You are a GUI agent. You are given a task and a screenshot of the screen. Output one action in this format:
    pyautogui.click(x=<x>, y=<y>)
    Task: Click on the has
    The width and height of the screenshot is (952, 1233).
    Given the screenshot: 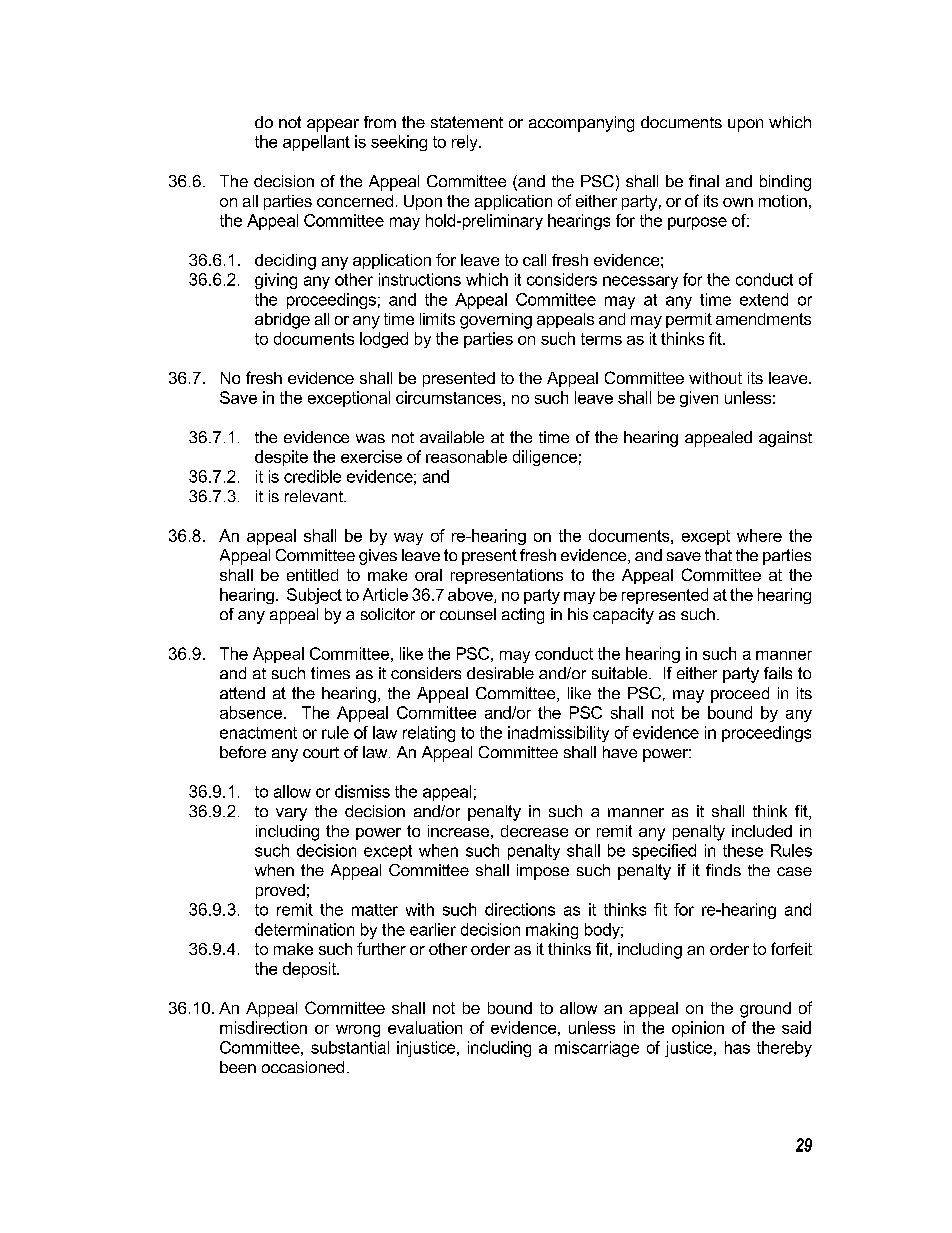 What is the action you would take?
    pyautogui.click(x=737, y=1047)
